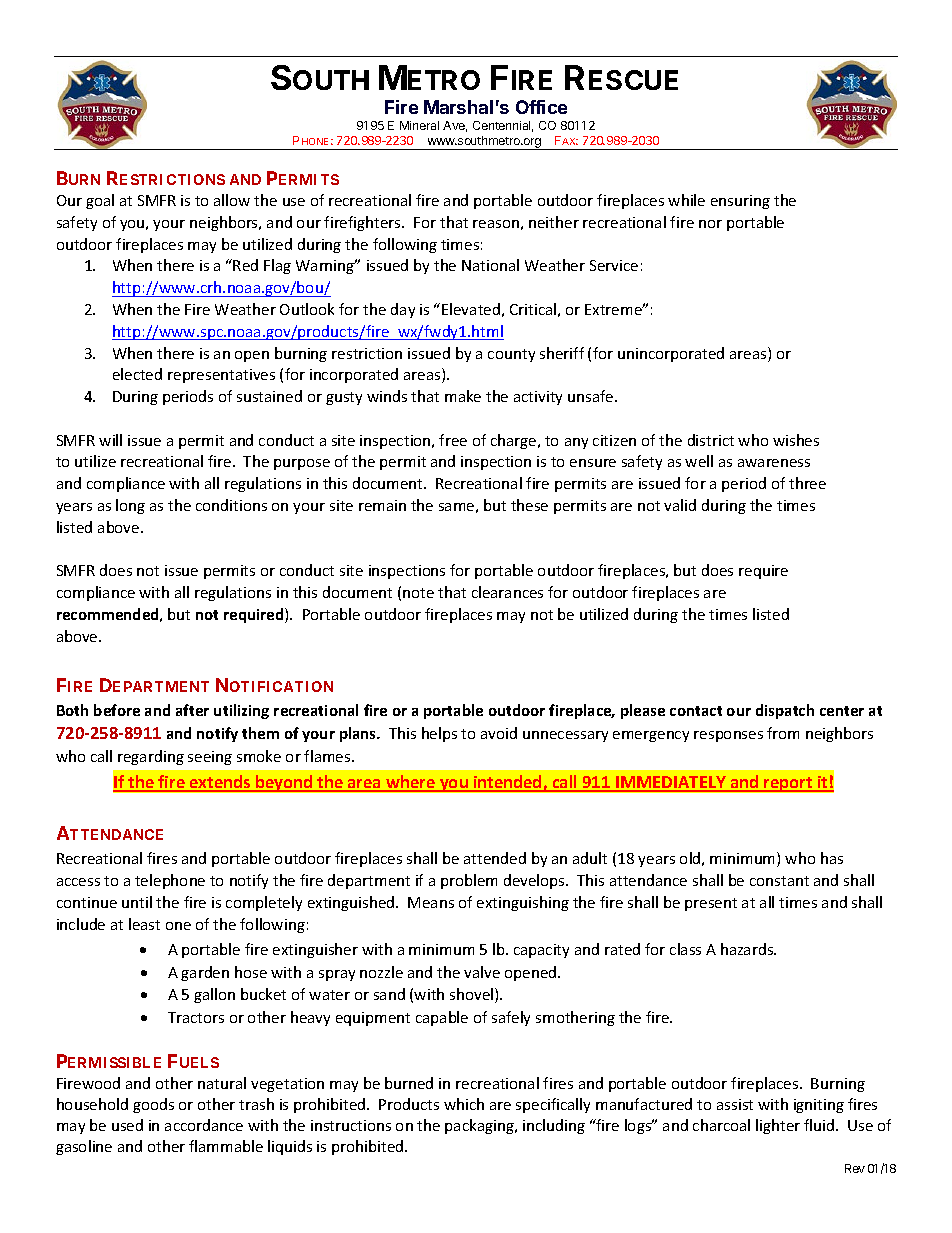 This image has height=1233, width=952. What do you see at coordinates (419, 125) in the image?
I see `Mineral` at bounding box center [419, 125].
